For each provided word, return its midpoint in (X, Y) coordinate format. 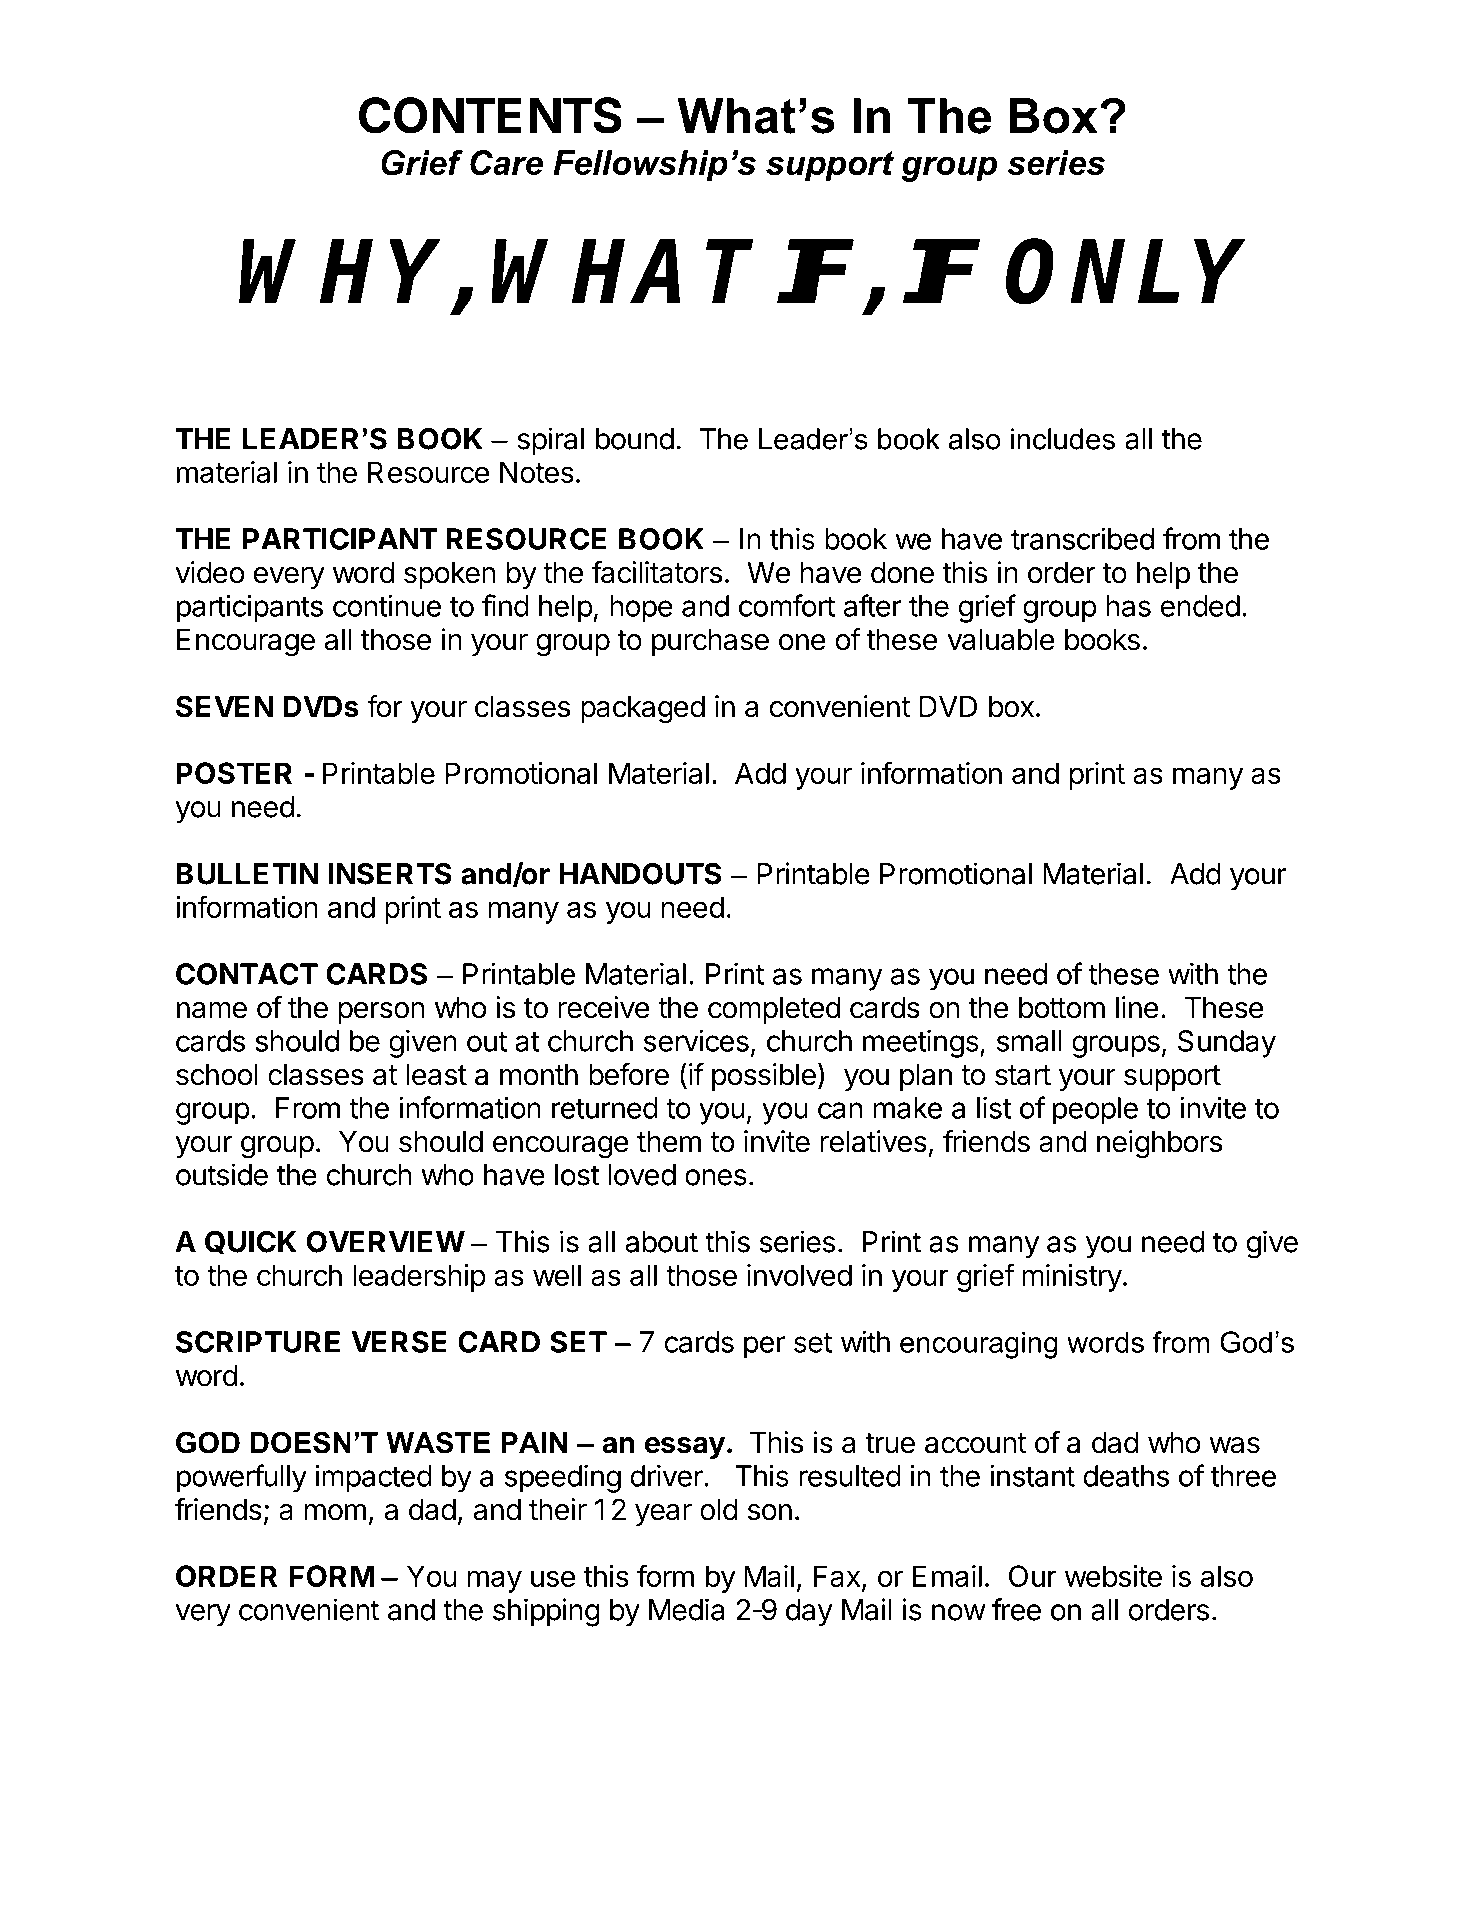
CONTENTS (490, 115)
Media (686, 1609)
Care (506, 162)
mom (335, 1512)
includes (1063, 439)
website (1113, 1576)
